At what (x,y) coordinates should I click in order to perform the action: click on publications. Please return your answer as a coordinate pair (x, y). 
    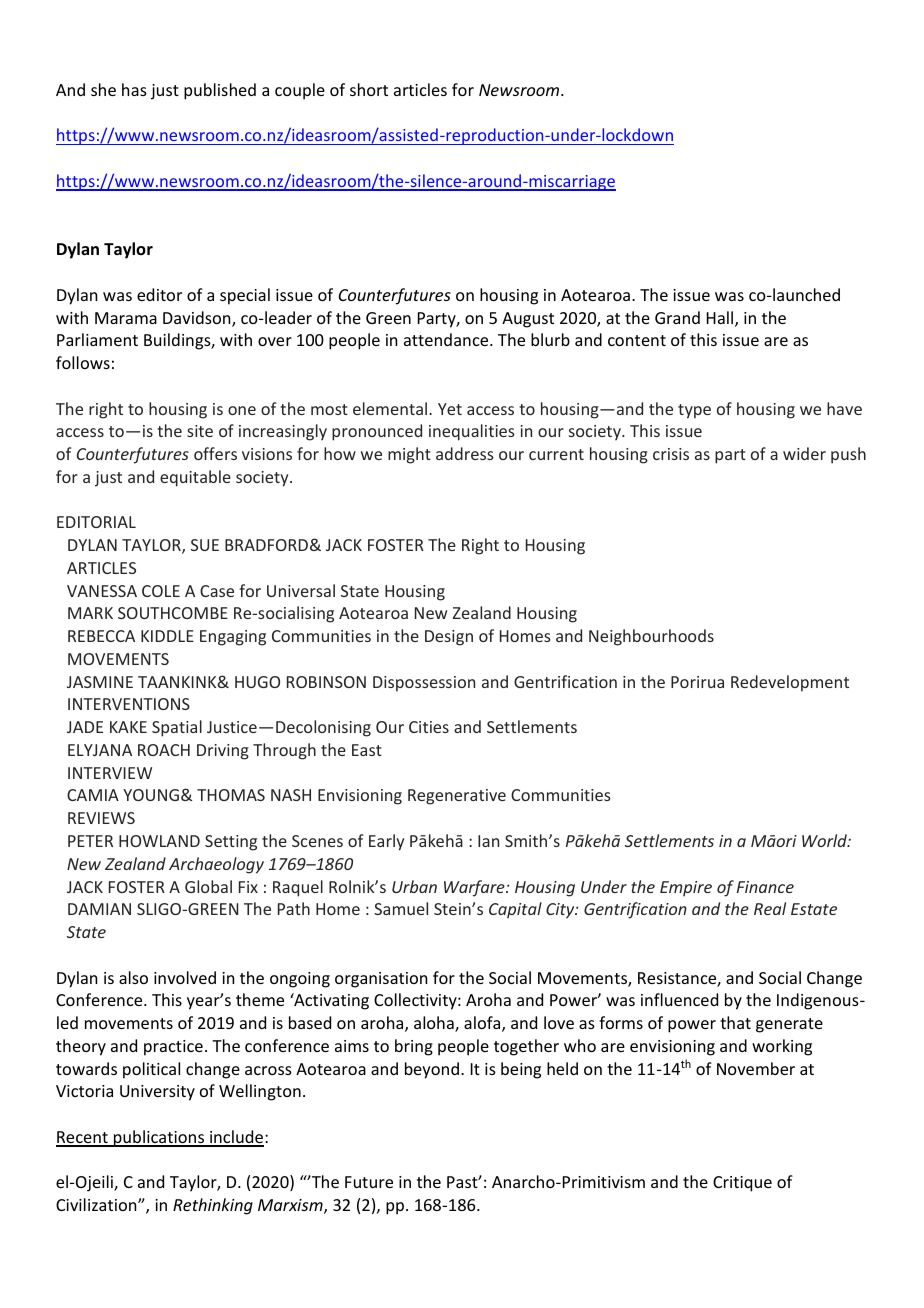
    Looking at the image, I should click on (159, 1138).
